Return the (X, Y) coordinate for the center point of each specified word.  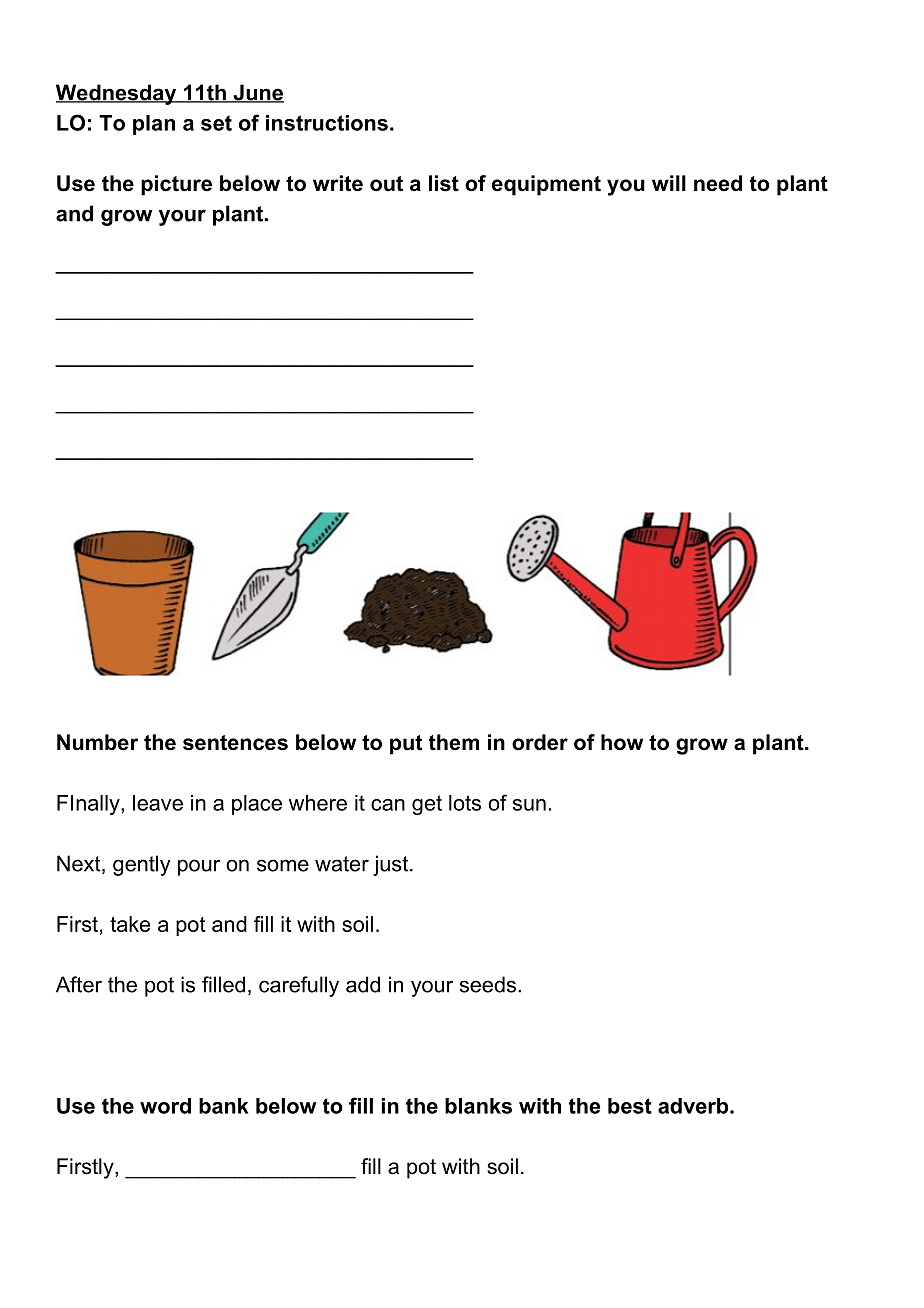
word (165, 1106)
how (622, 742)
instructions (327, 123)
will (669, 183)
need (718, 183)
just (392, 865)
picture (176, 185)
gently (142, 865)
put (406, 745)
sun (529, 805)
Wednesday (117, 94)
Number (97, 742)
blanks (478, 1106)
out (386, 184)
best (630, 1106)
